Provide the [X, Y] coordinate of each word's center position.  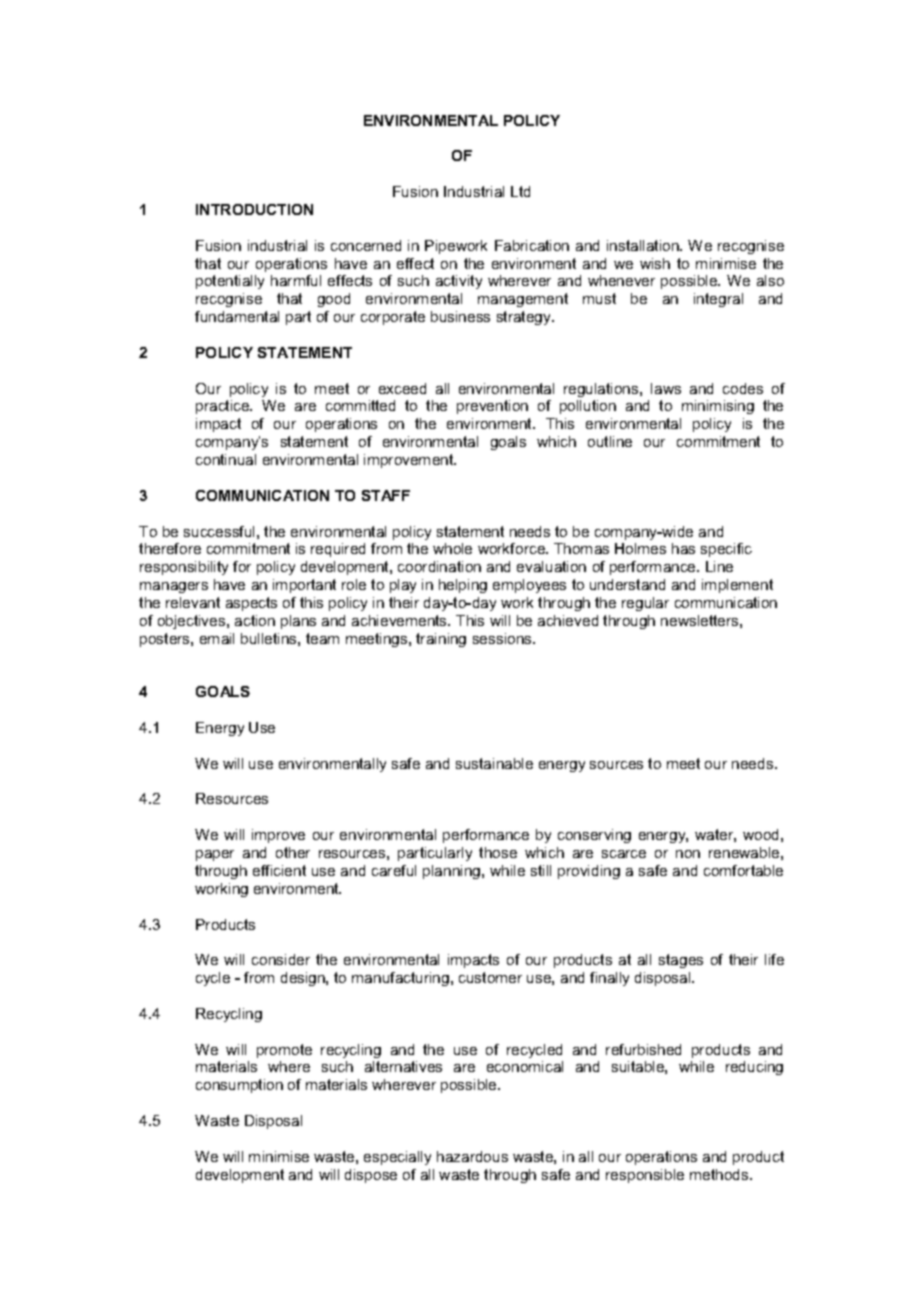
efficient [279, 870]
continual [226, 459]
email [217, 638]
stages [681, 961]
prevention [492, 407]
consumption [239, 1086]
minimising [718, 407]
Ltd [520, 191]
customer [490, 977]
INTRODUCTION [254, 209]
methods [720, 1174]
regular [645, 604]
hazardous [472, 1156]
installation [644, 245]
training [441, 640]
